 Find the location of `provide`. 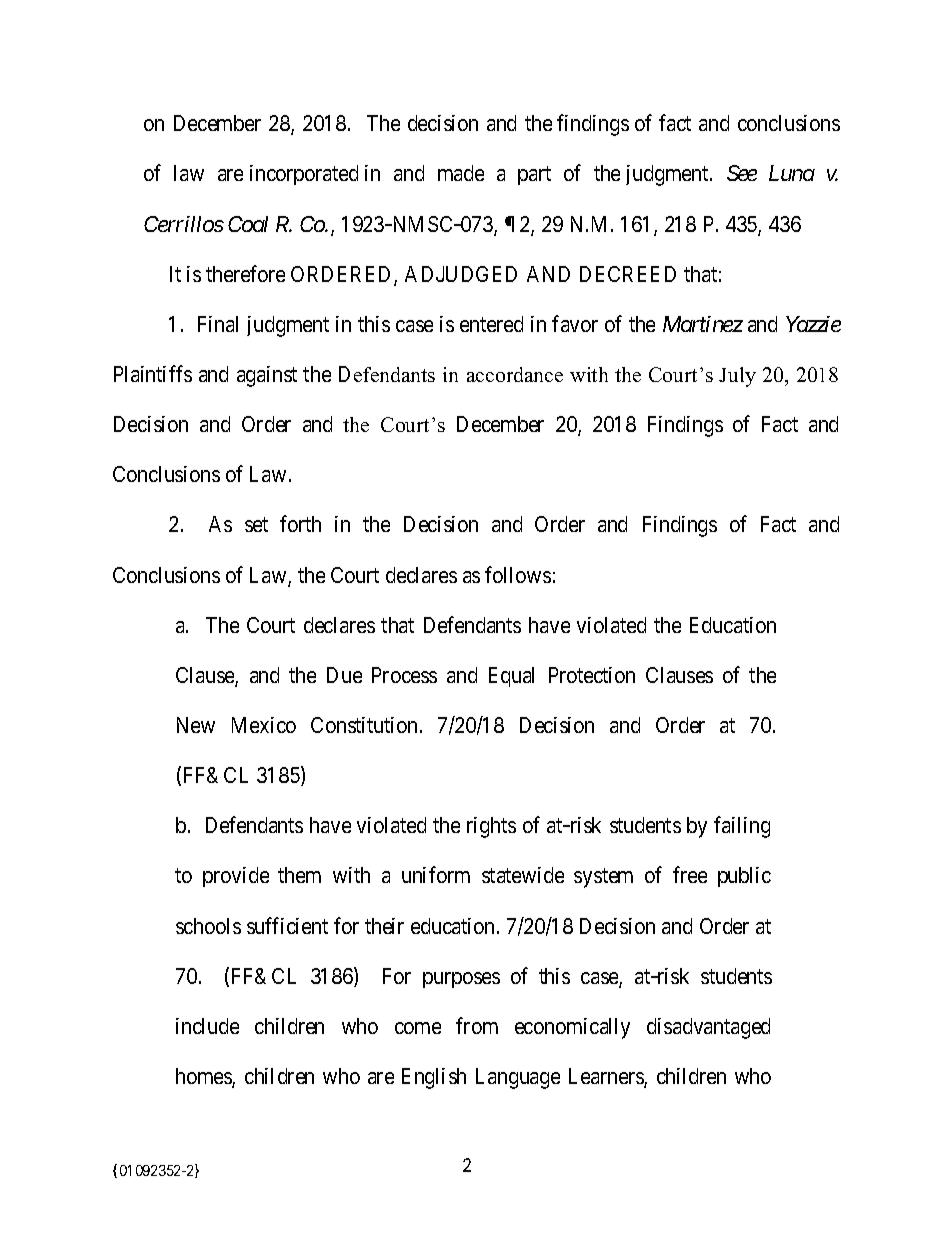

provide is located at coordinates (236, 877).
